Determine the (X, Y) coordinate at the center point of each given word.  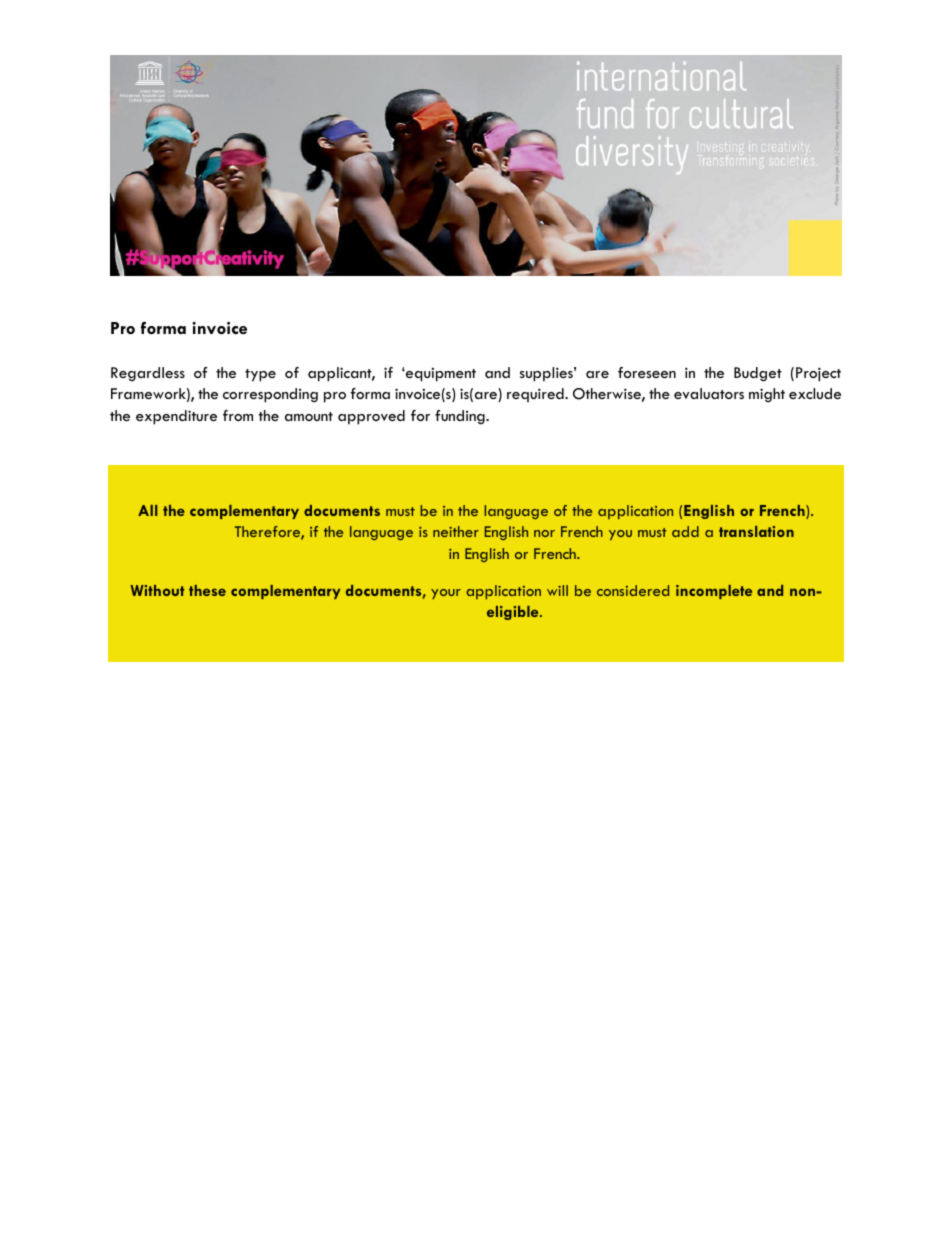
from (238, 415)
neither (456, 531)
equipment (440, 374)
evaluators (709, 393)
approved (371, 417)
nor (544, 533)
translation (756, 531)
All (147, 510)
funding (461, 417)
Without (157, 590)
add (685, 531)
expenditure (176, 417)
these (207, 590)
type (260, 375)
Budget (758, 374)
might (767, 395)
